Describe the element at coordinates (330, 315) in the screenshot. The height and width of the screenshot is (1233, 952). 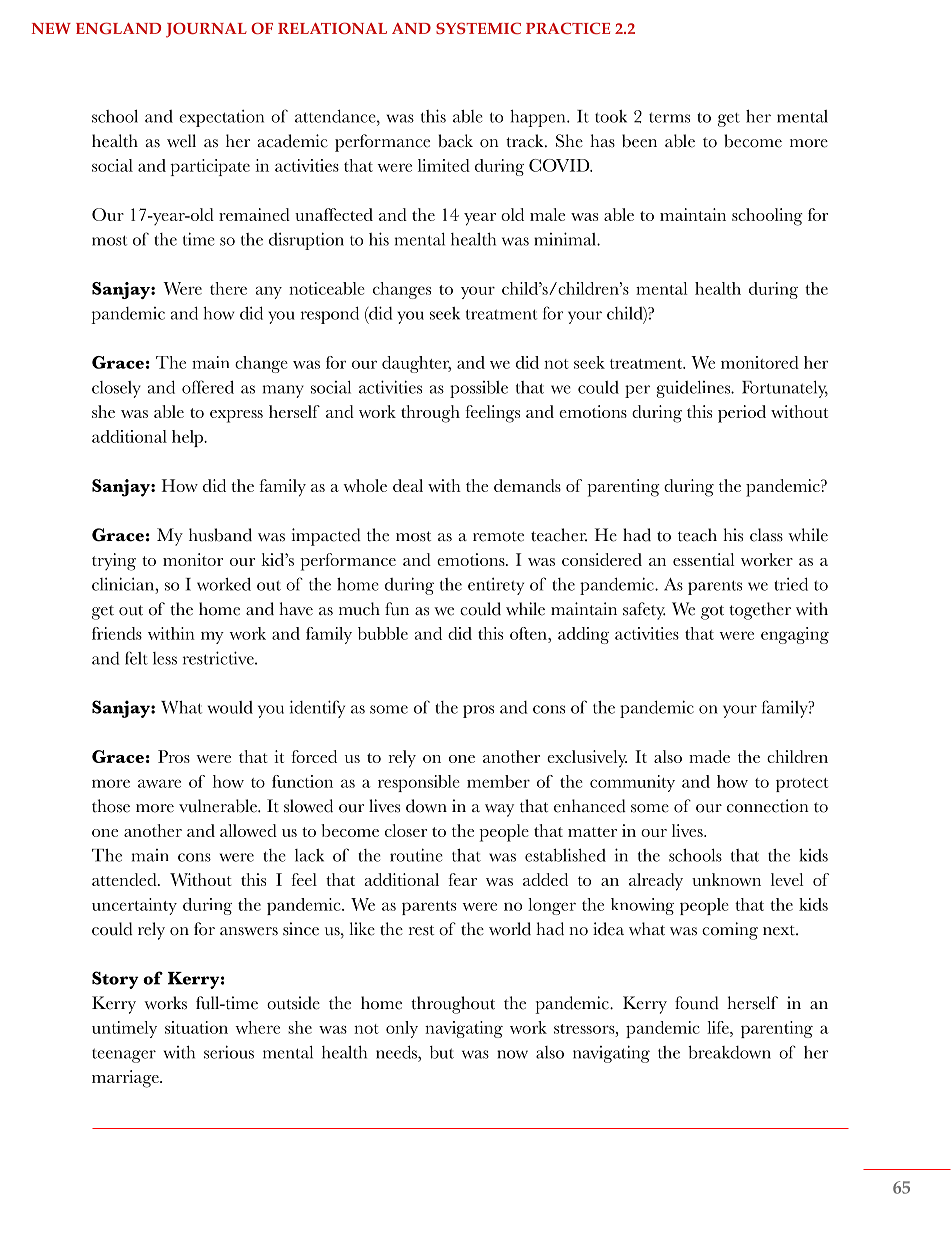
I see `respond` at that location.
